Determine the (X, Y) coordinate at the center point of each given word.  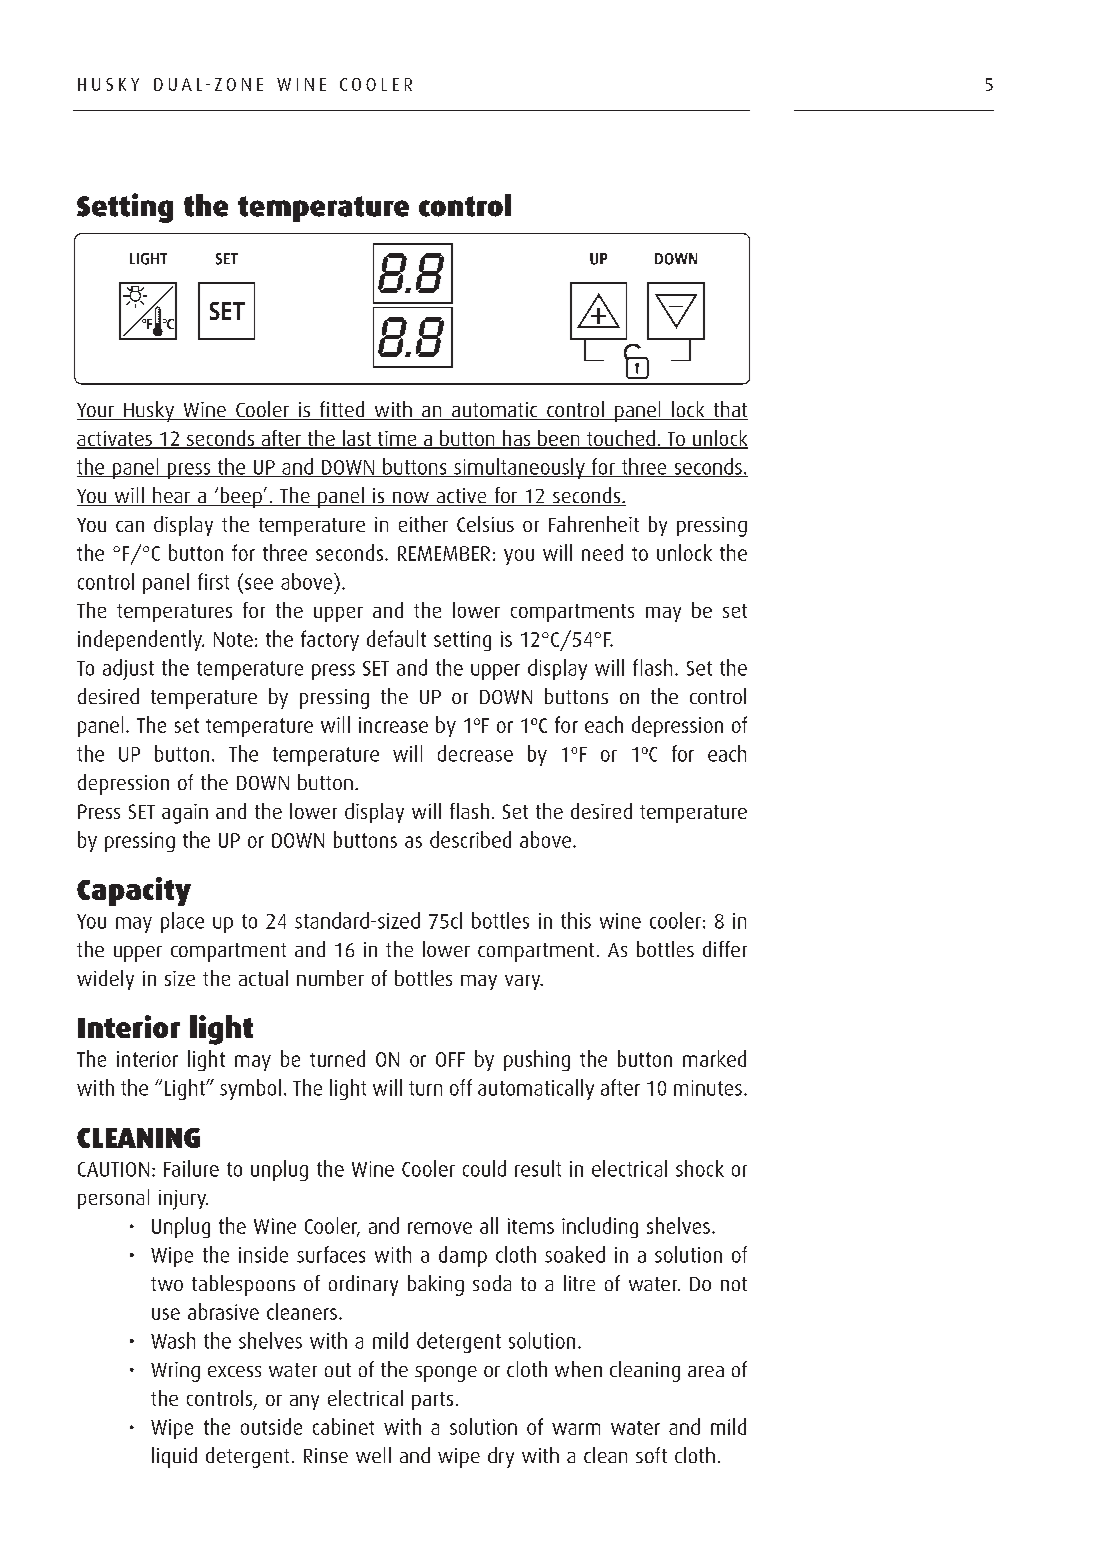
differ (725, 949)
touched (621, 439)
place (182, 922)
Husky (149, 411)
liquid (174, 1457)
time (397, 440)
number (330, 978)
